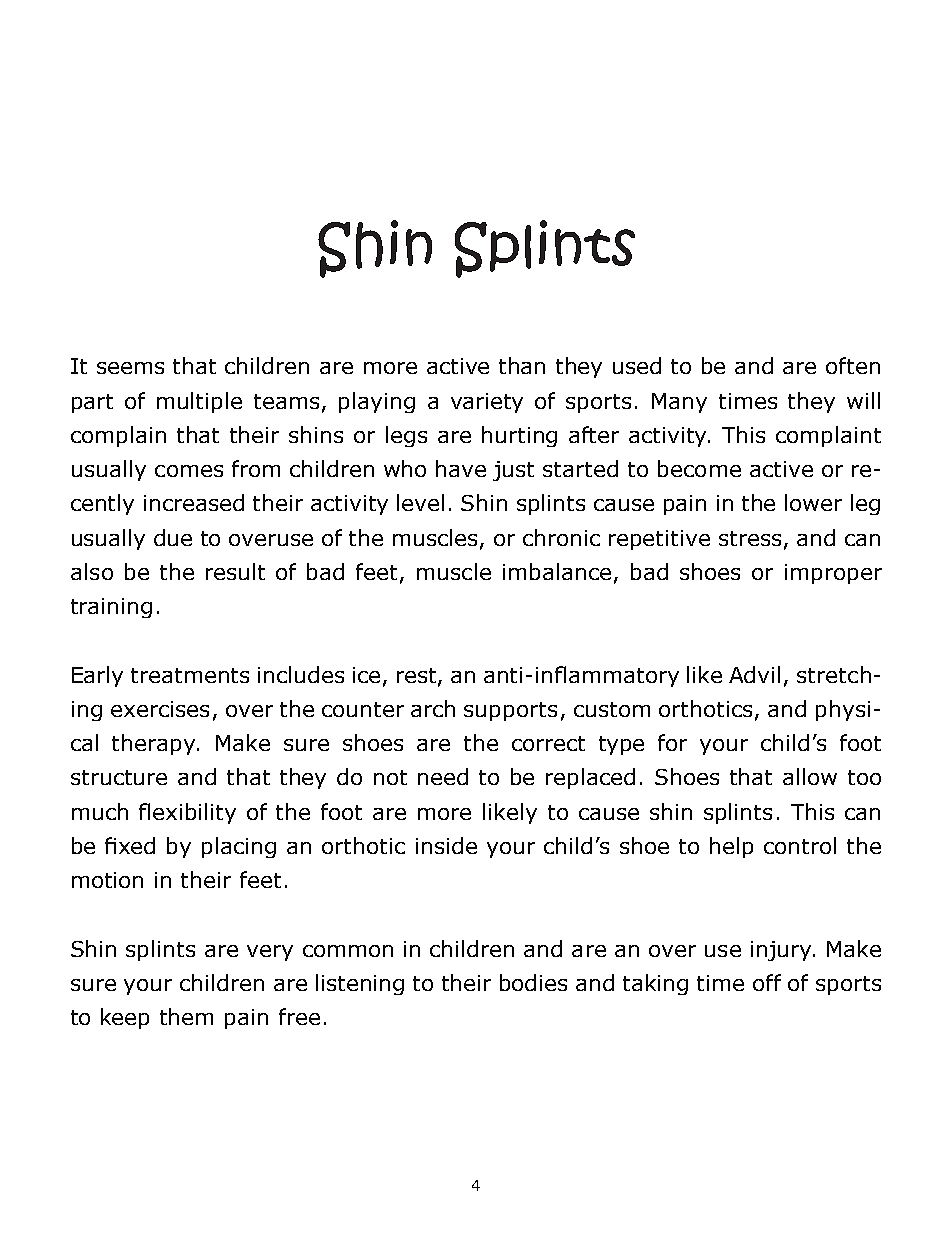 The height and width of the screenshot is (1233, 952). I want to click on multiple, so click(199, 402).
